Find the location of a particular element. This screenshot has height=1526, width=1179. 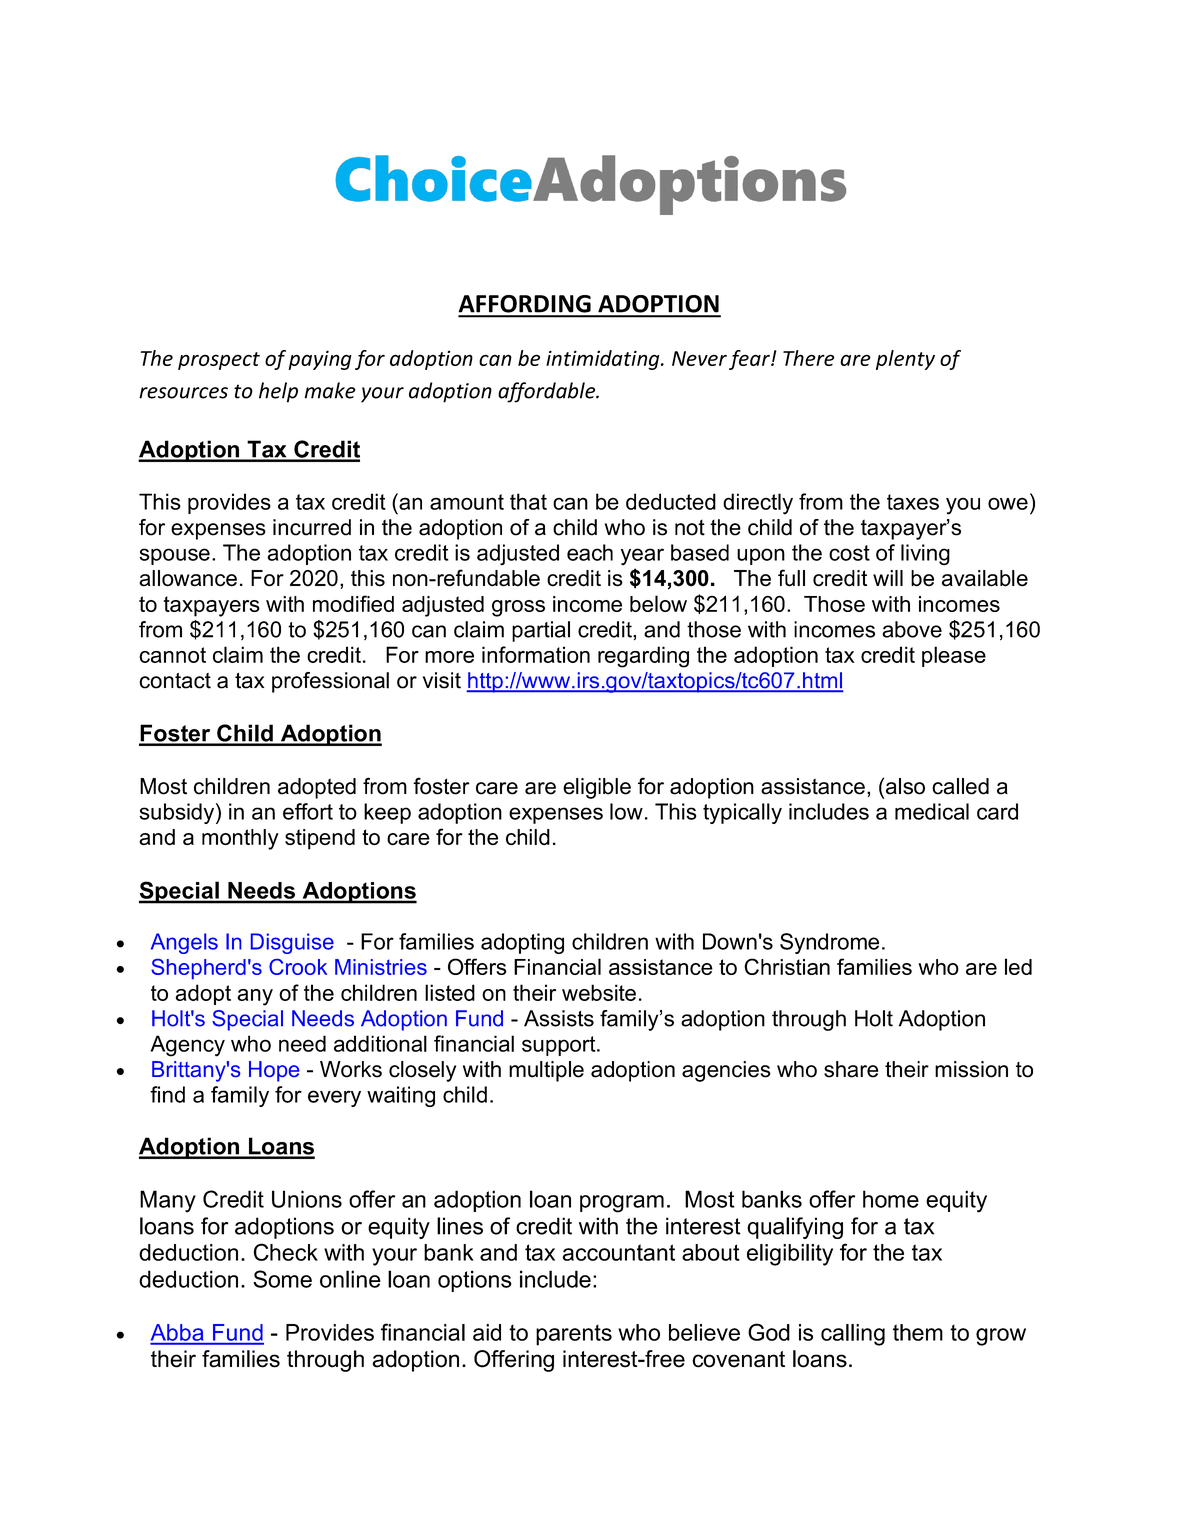

Some is located at coordinates (282, 1279).
